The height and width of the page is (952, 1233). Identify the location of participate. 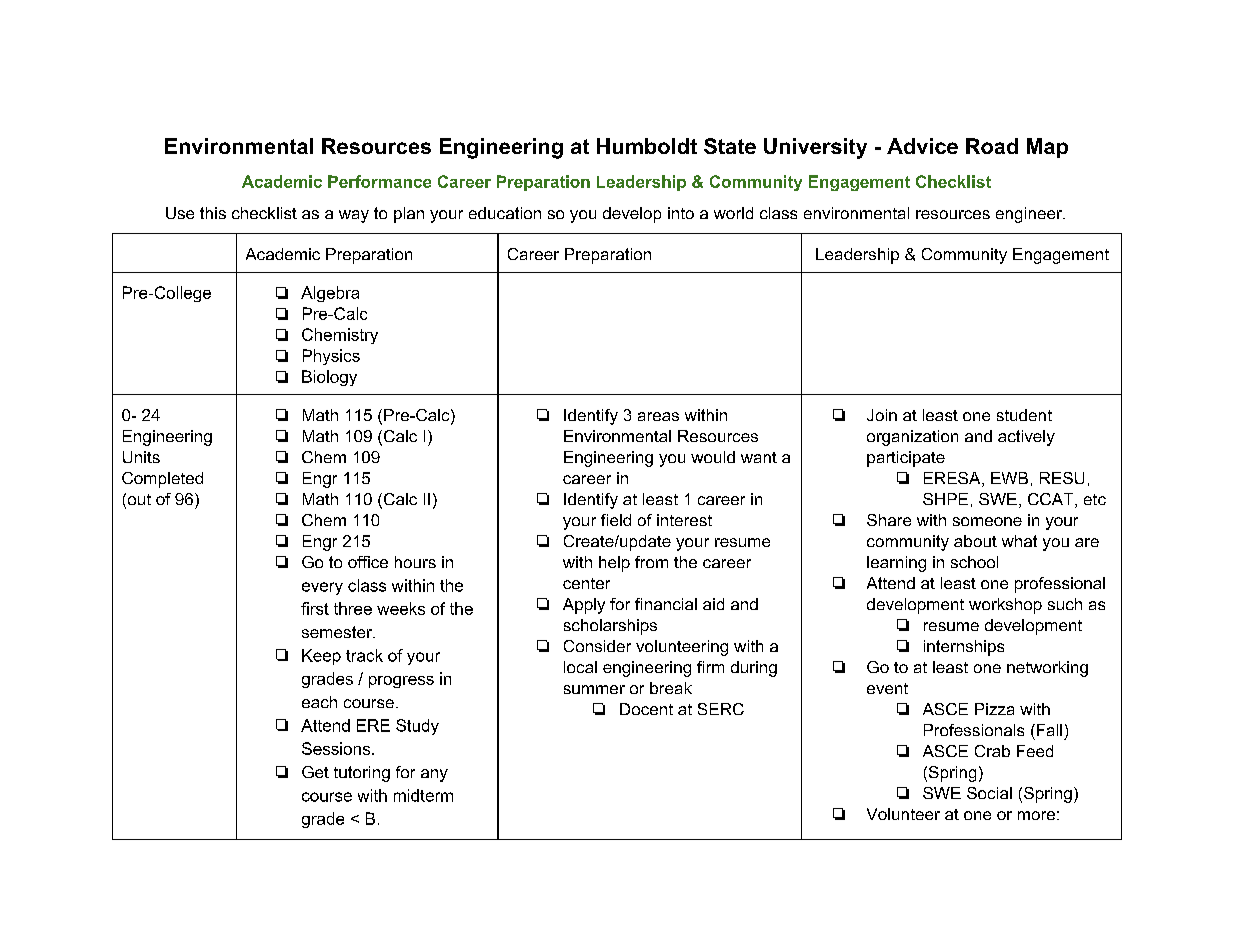
(906, 459).
